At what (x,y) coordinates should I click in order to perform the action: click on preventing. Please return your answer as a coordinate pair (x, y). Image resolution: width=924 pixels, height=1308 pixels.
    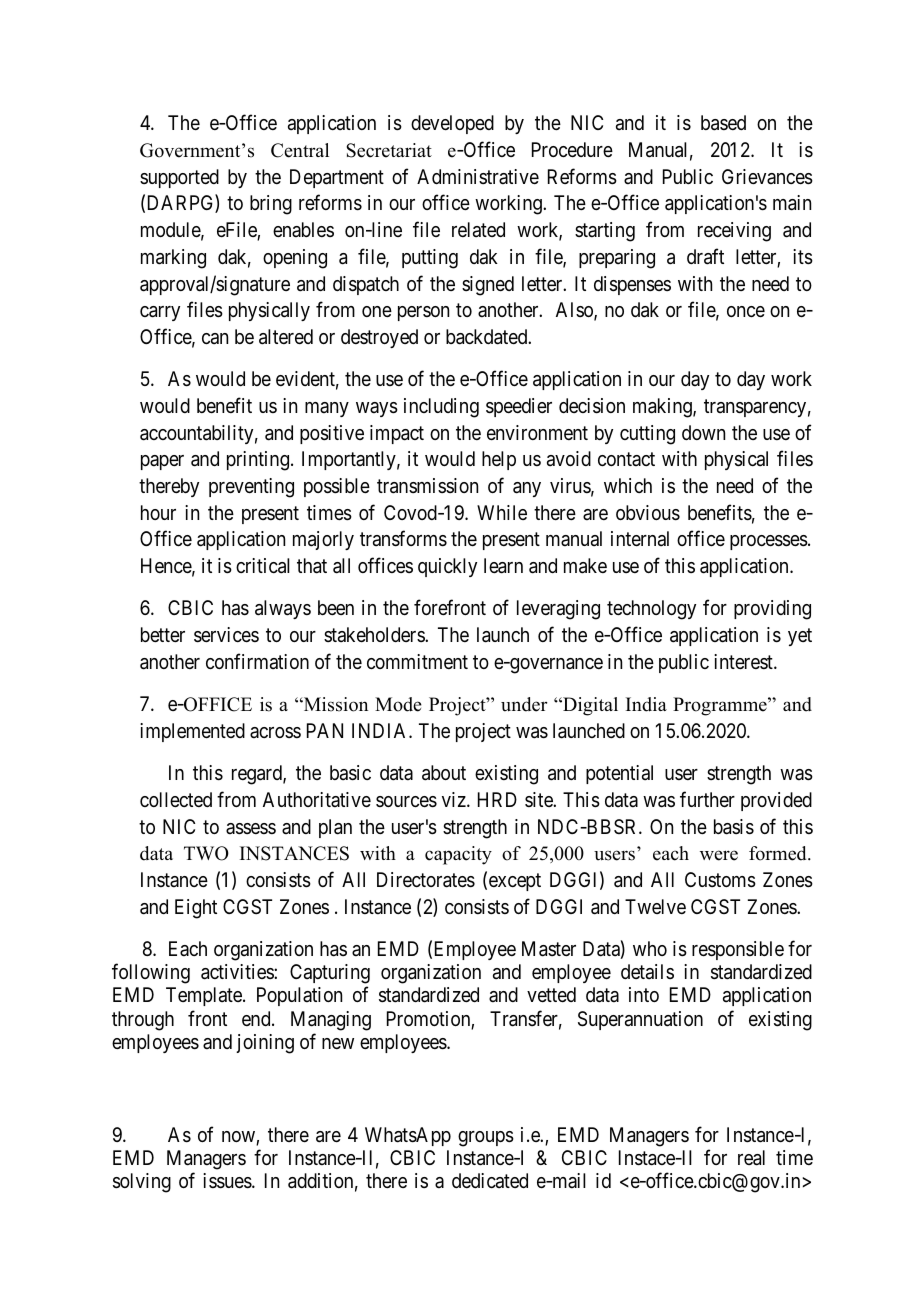
    Looking at the image, I should click on (251, 488).
